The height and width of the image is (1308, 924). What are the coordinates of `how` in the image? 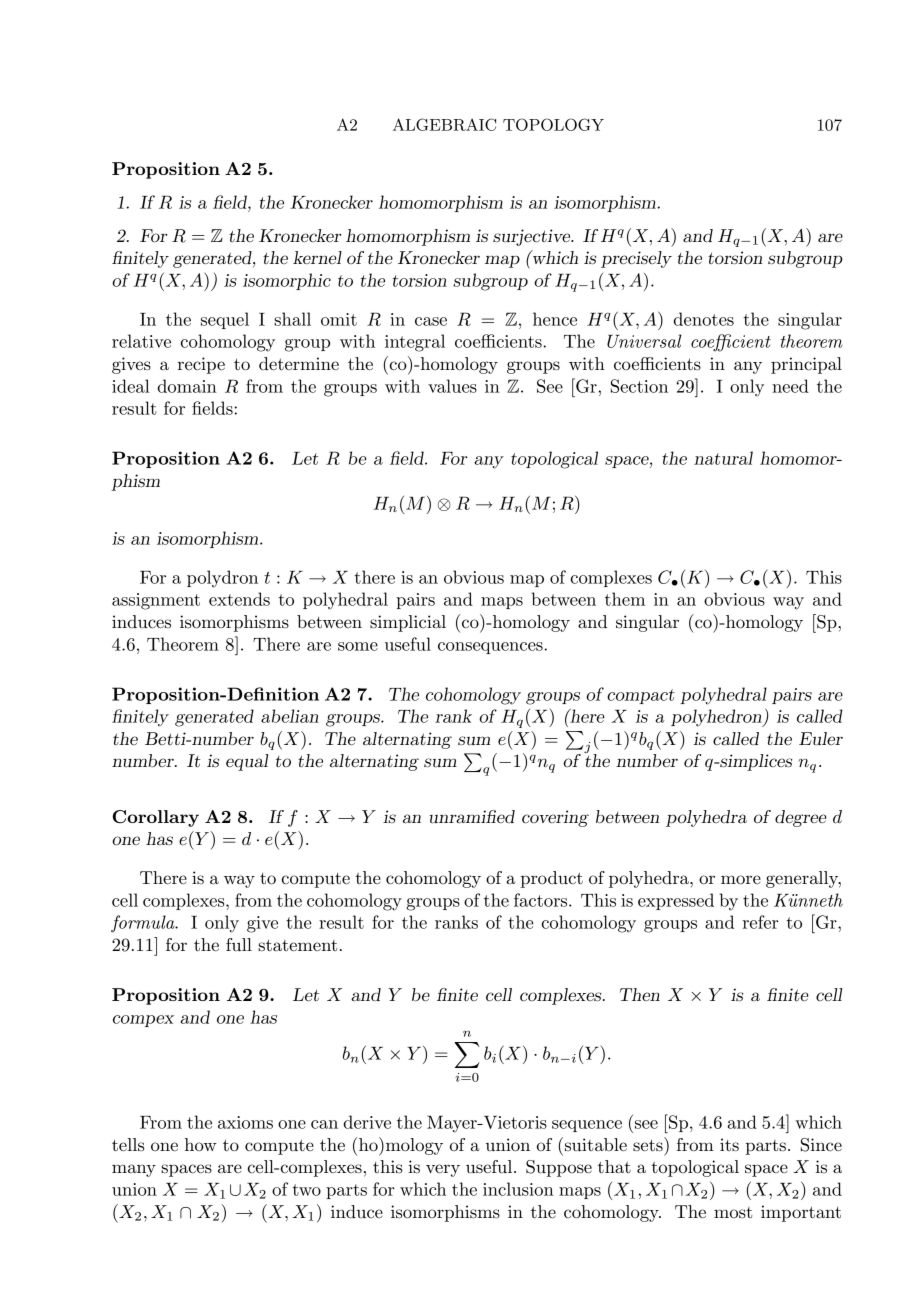 It's located at (201, 1144).
